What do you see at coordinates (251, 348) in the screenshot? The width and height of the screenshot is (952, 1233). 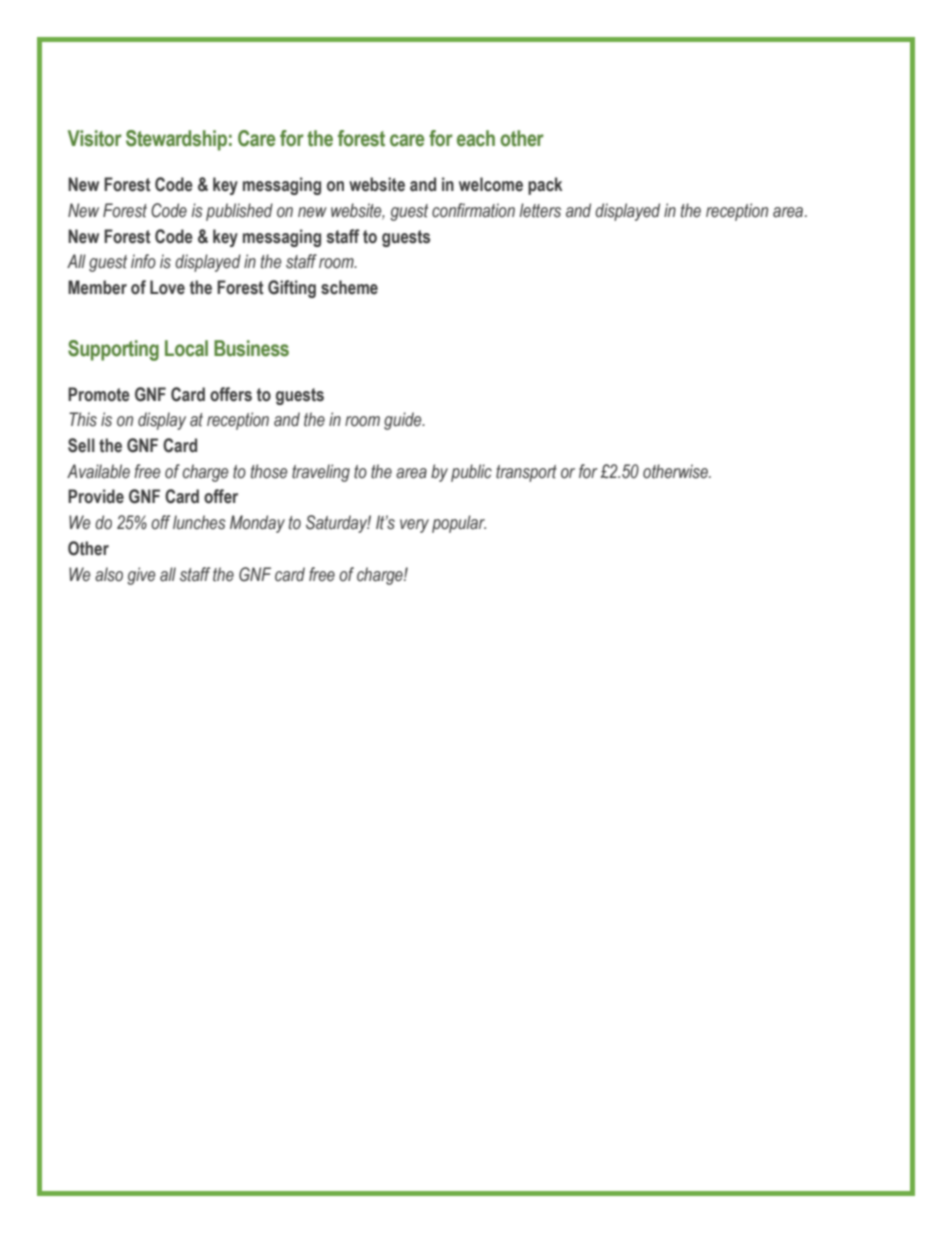 I see `Business` at bounding box center [251, 348].
